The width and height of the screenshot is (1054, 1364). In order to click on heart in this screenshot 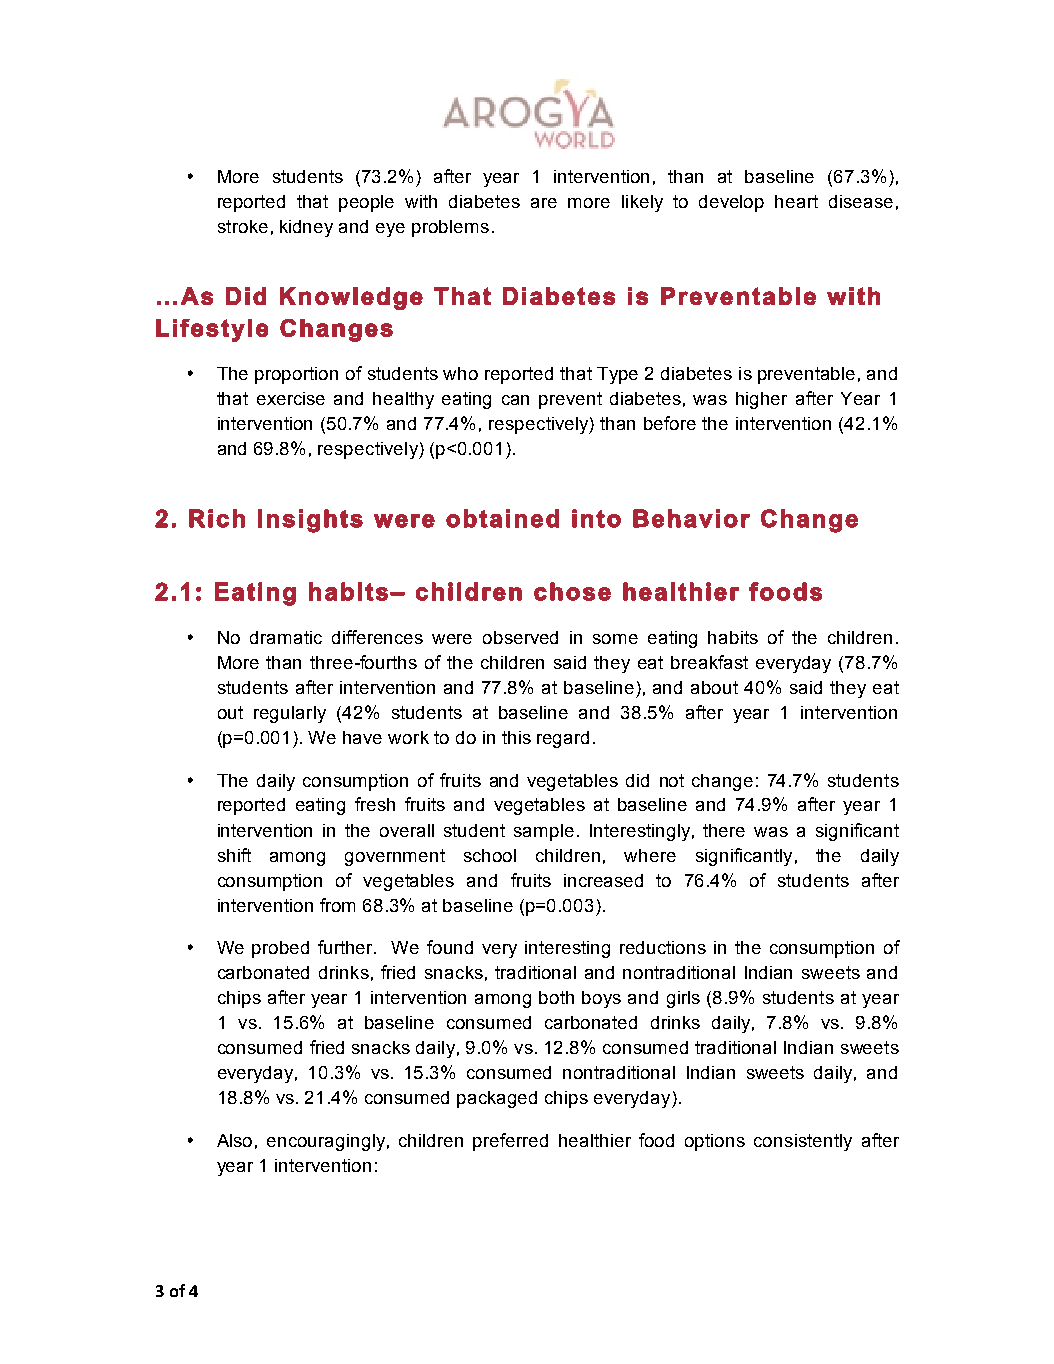, I will do `click(796, 201)`.
